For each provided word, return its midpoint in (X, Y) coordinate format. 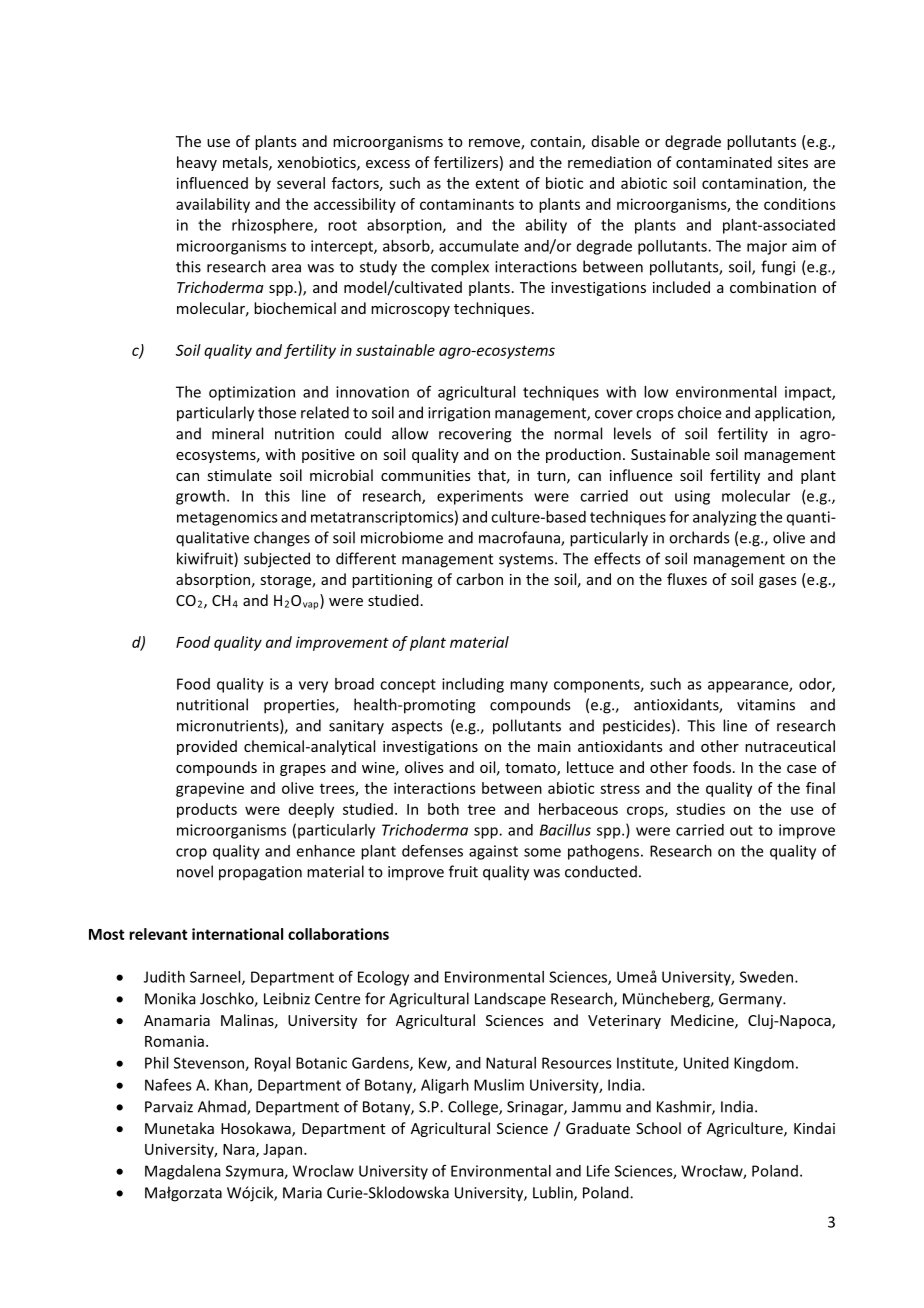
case (801, 769)
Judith (164, 977)
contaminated (724, 162)
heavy (197, 163)
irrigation (459, 414)
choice (699, 412)
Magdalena (183, 1172)
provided (207, 747)
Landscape (510, 1000)
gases (778, 582)
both (443, 809)
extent (497, 183)
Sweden (768, 977)
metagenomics (227, 518)
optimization (252, 393)
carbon (479, 579)
